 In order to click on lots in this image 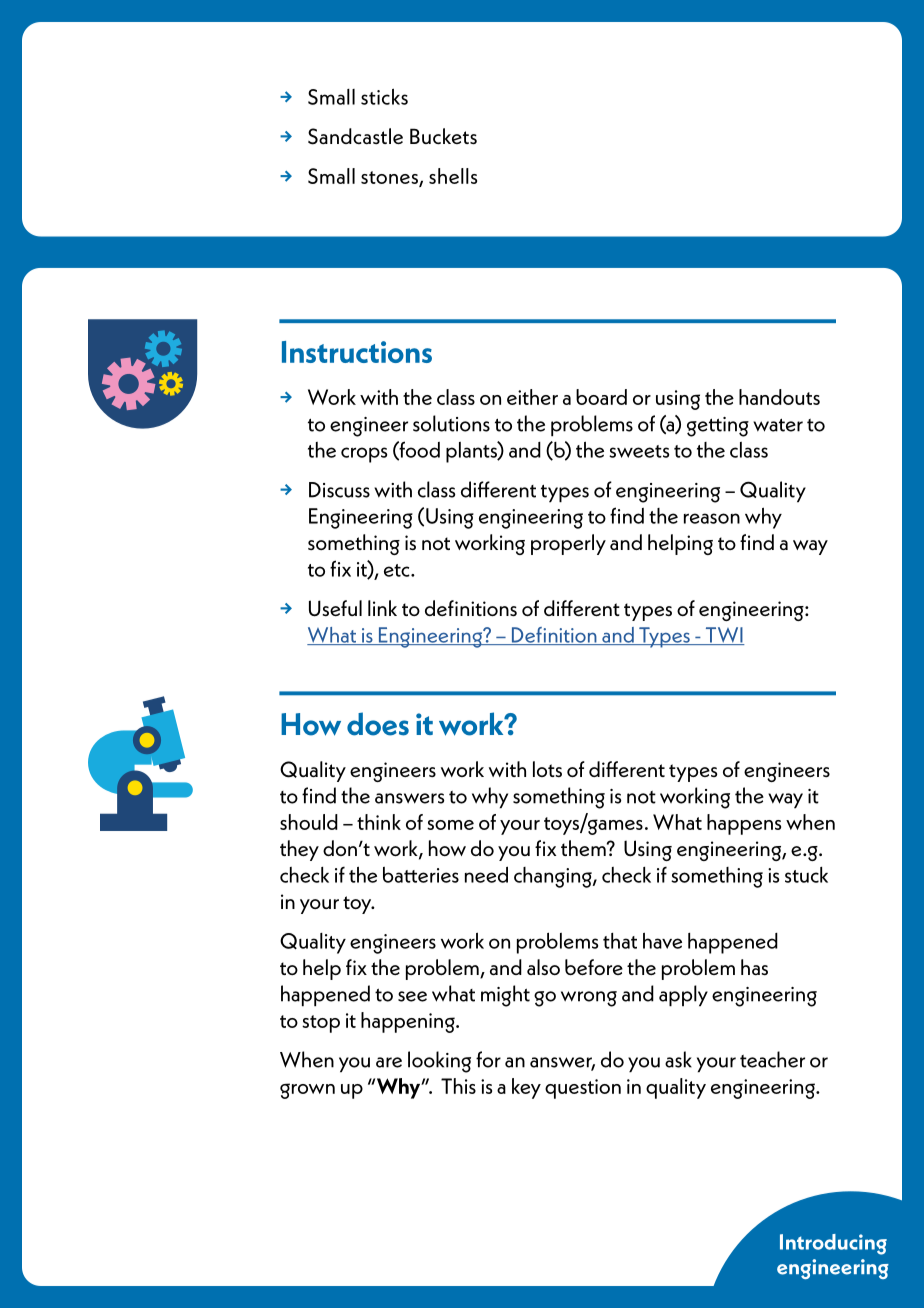, I will do `click(547, 769)`.
